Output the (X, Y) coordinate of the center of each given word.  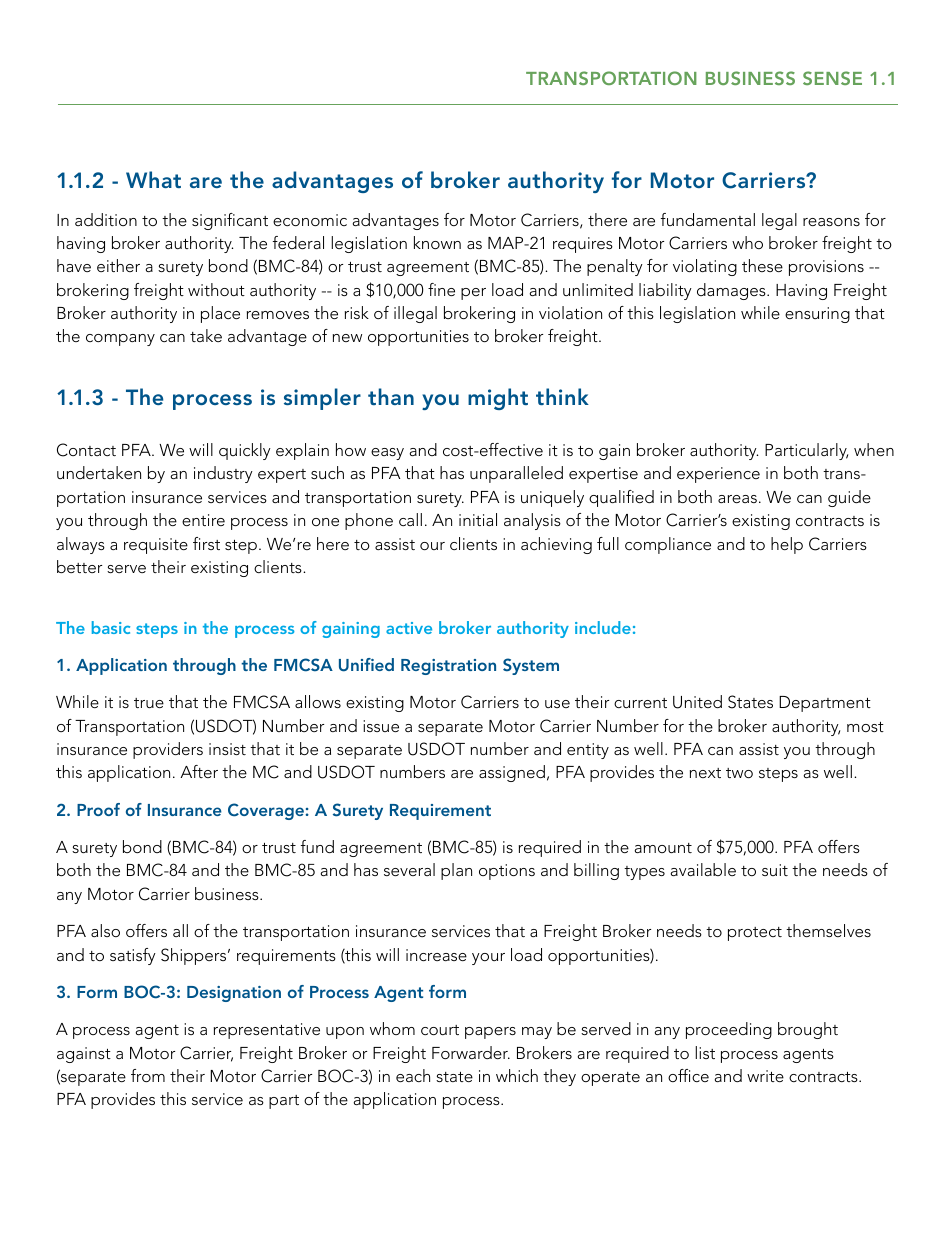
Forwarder (471, 1052)
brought (808, 1030)
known (437, 242)
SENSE (832, 78)
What (153, 179)
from (148, 1075)
